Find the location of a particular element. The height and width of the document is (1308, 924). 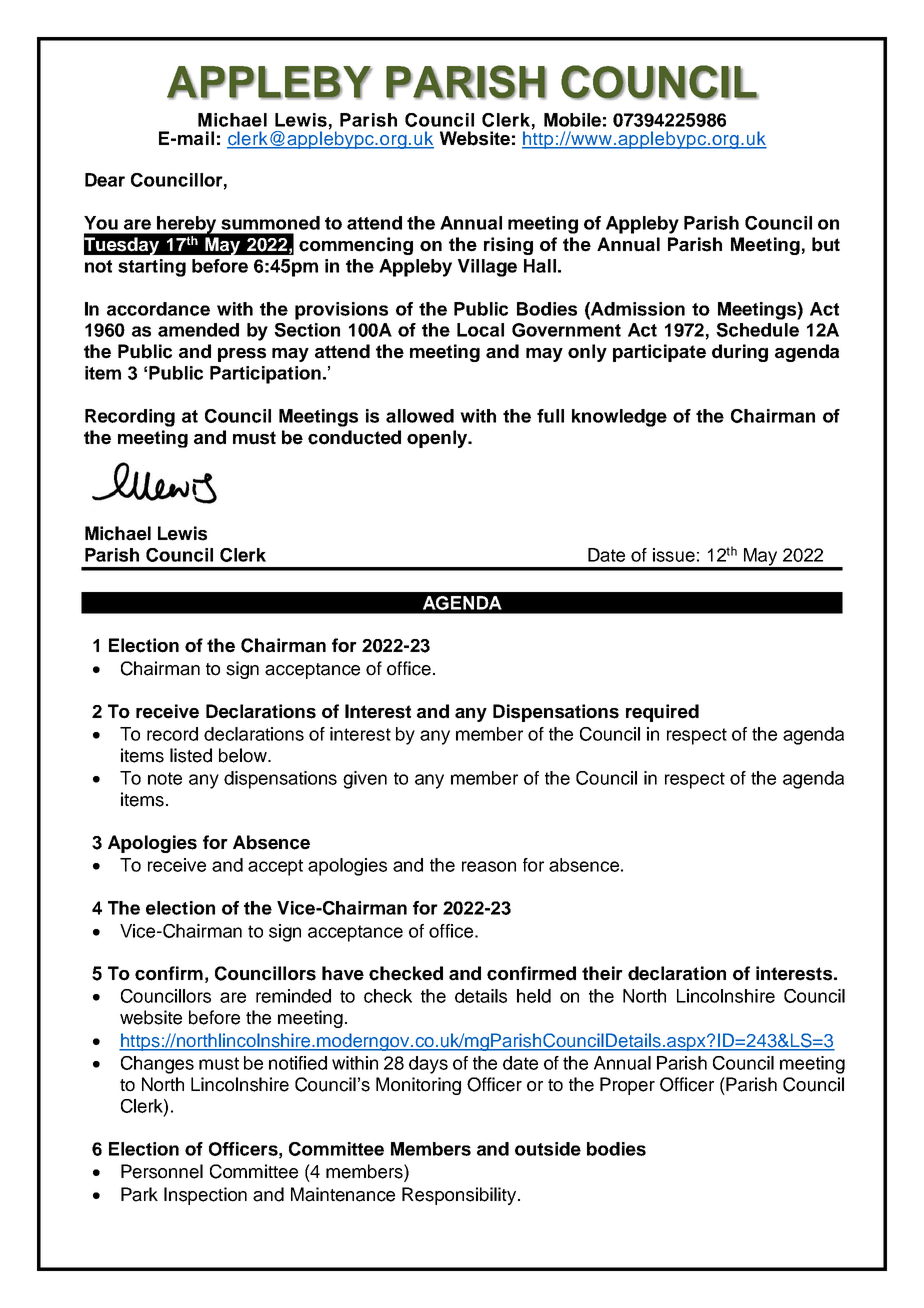

Responsibility is located at coordinates (460, 1196).
